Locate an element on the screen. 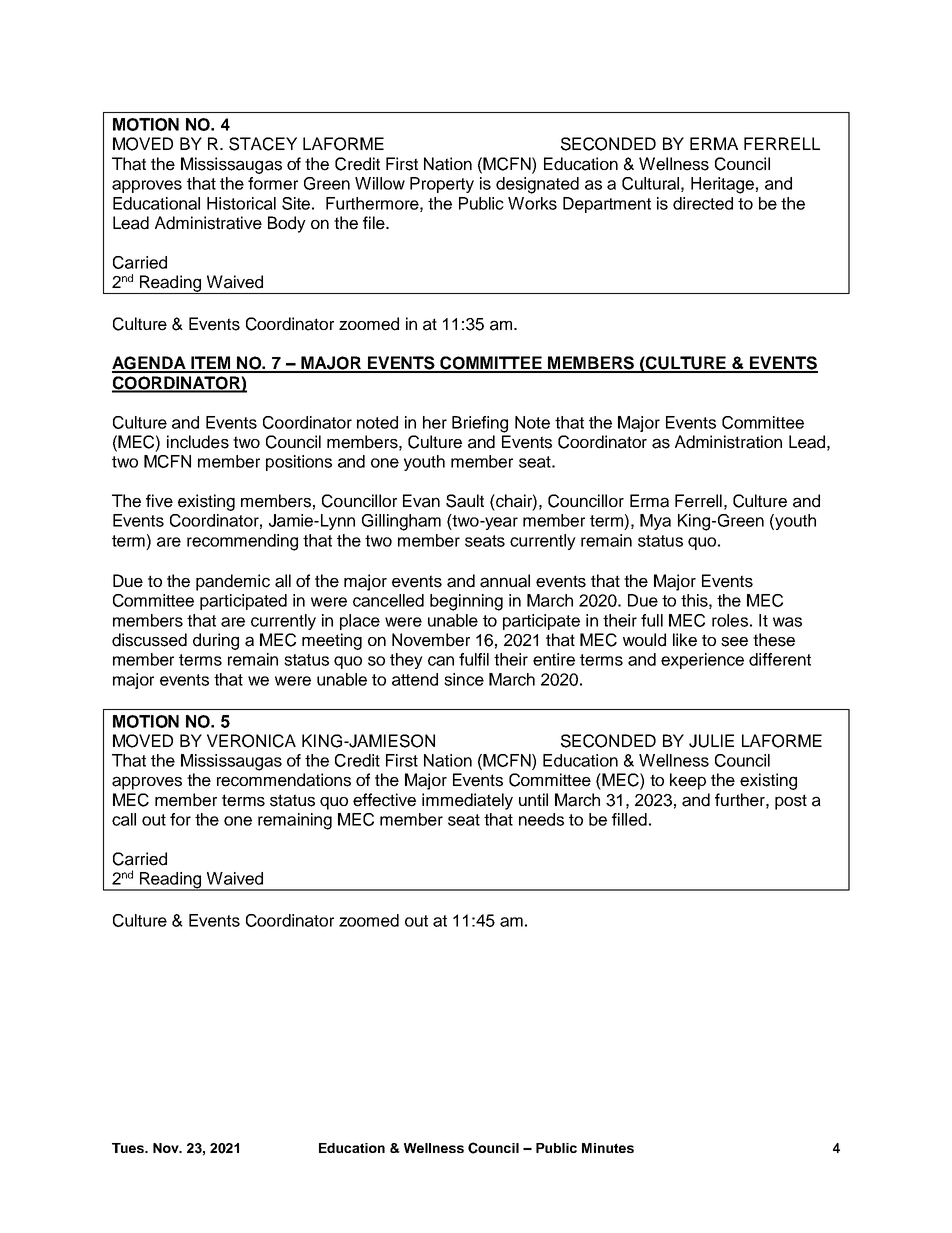  Historical is located at coordinates (241, 203).
